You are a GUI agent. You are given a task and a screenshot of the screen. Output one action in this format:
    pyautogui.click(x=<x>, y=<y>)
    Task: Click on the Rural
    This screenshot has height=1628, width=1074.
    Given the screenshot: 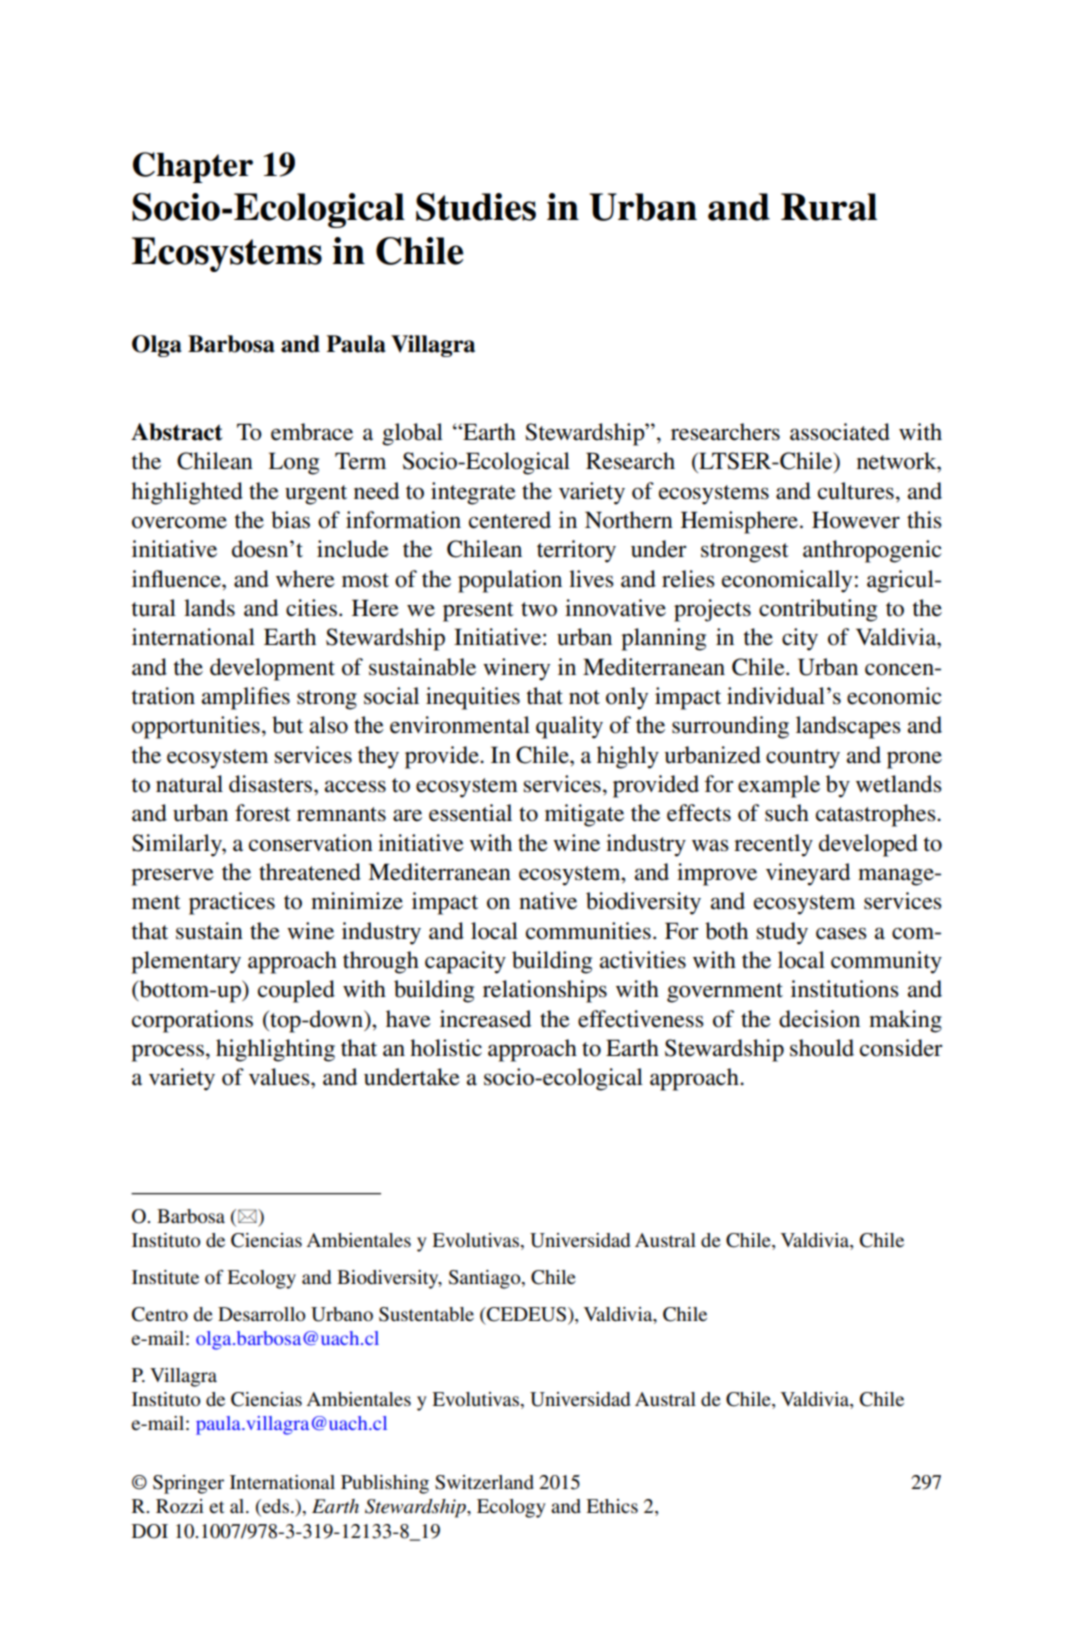 What is the action you would take?
    pyautogui.click(x=829, y=207)
